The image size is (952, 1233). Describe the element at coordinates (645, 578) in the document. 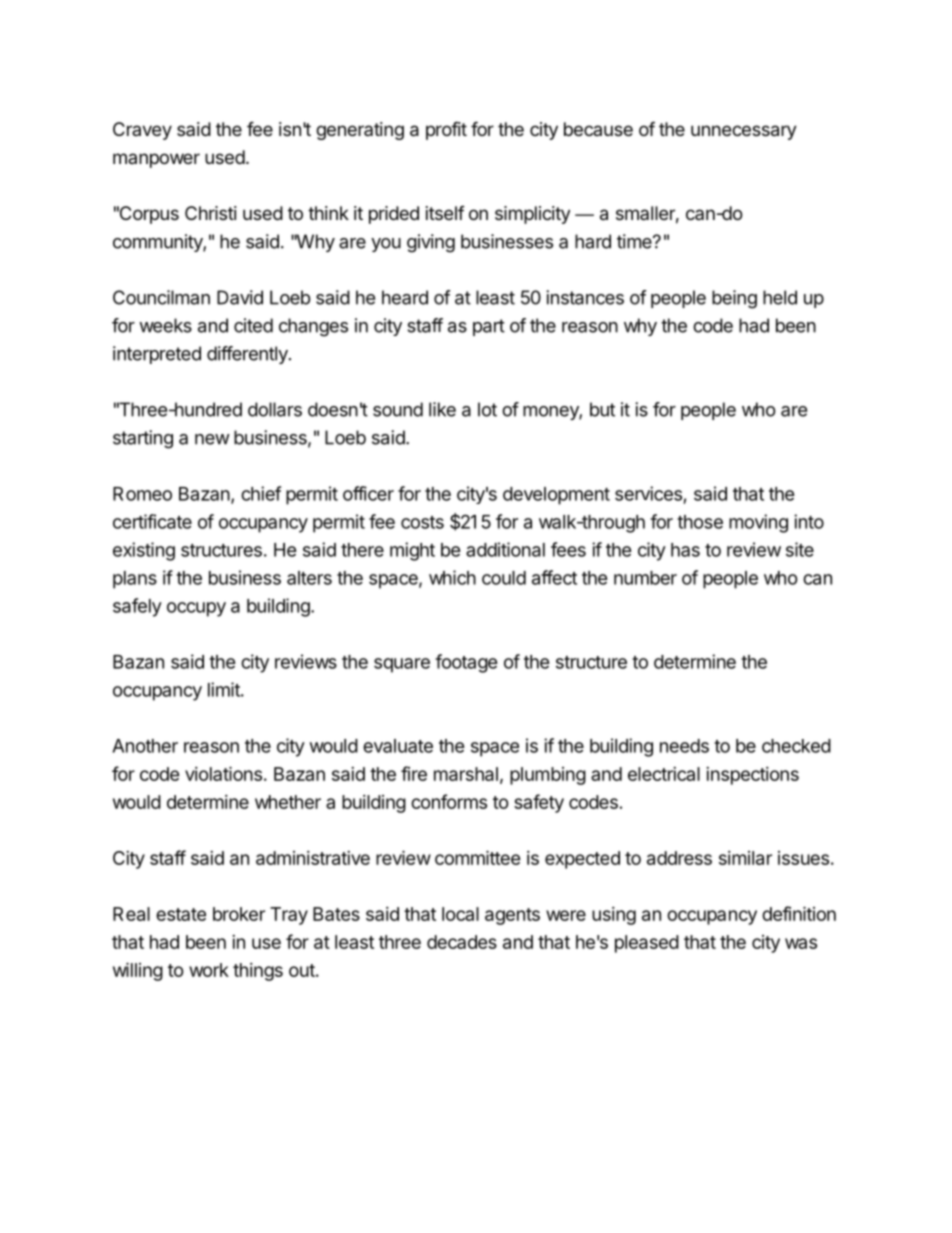

I see `number` at that location.
